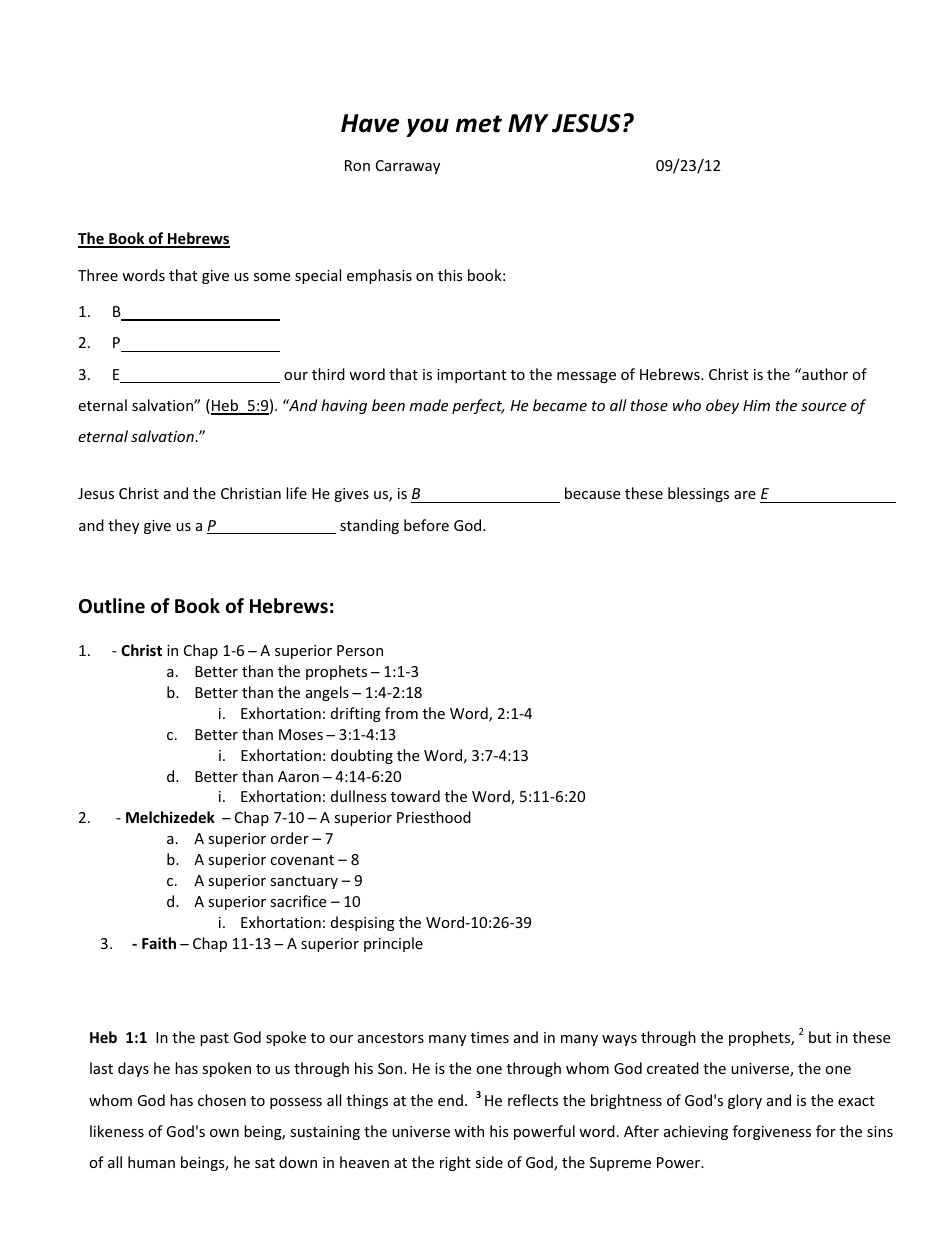 This screenshot has width=952, height=1233. Describe the element at coordinates (479, 124) in the screenshot. I see `met` at that location.
